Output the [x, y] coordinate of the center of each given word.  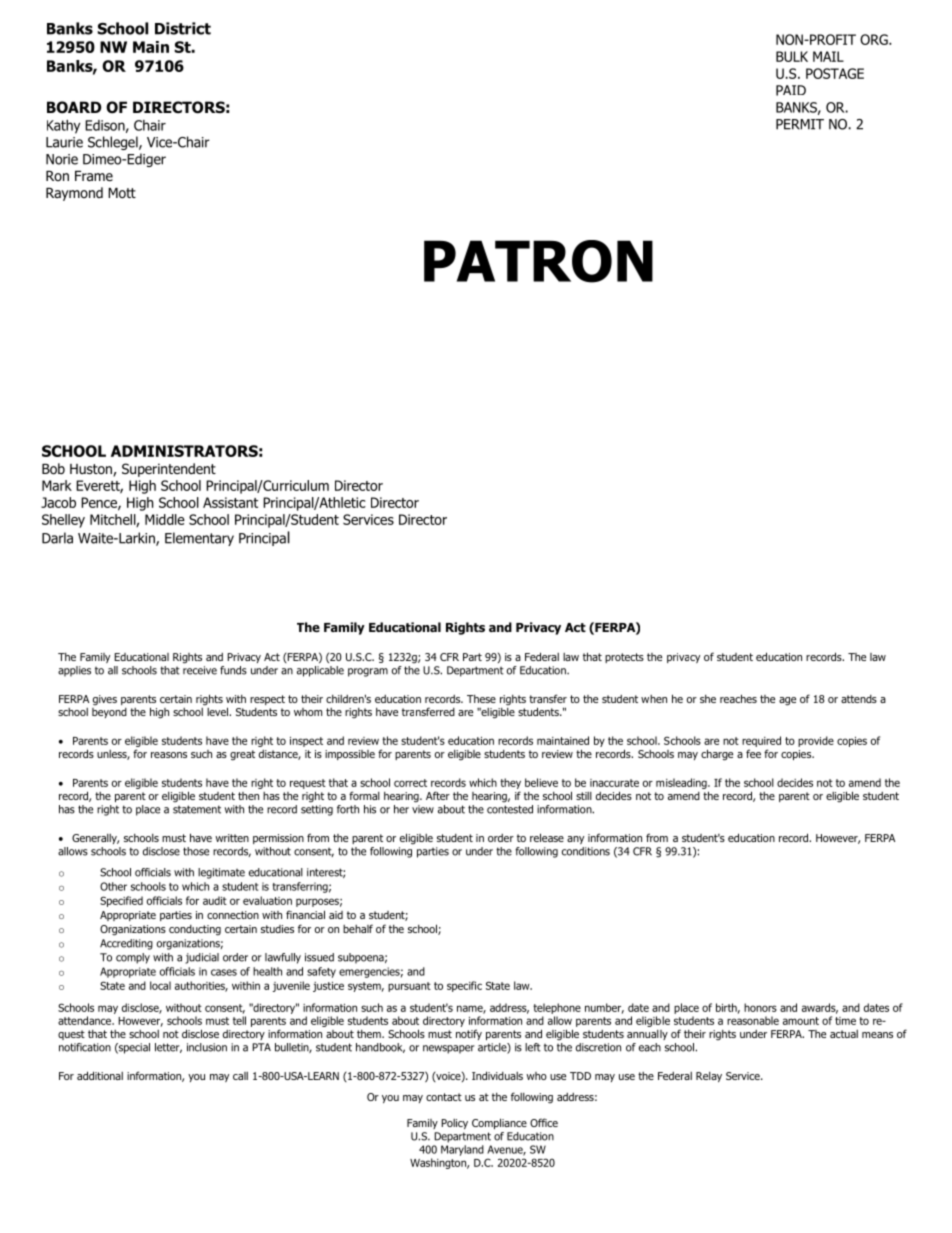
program [368, 672]
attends [859, 699]
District [183, 28]
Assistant [230, 502]
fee [753, 753]
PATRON [538, 261]
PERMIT [800, 124]
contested [510, 809]
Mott [122, 193]
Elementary [199, 539]
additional [100, 1075]
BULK [792, 56]
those [196, 851]
